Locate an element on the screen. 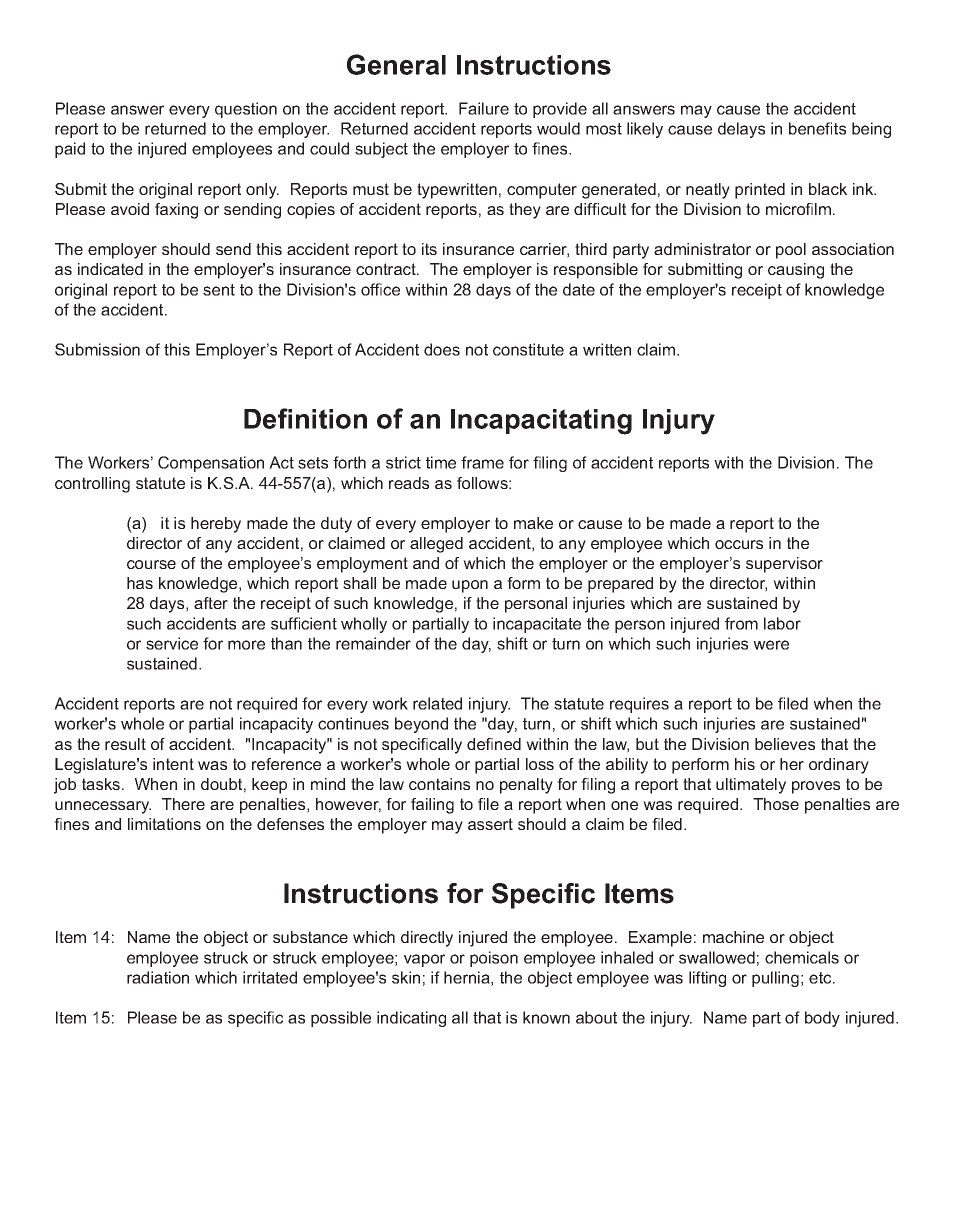  Failure is located at coordinates (484, 108).
